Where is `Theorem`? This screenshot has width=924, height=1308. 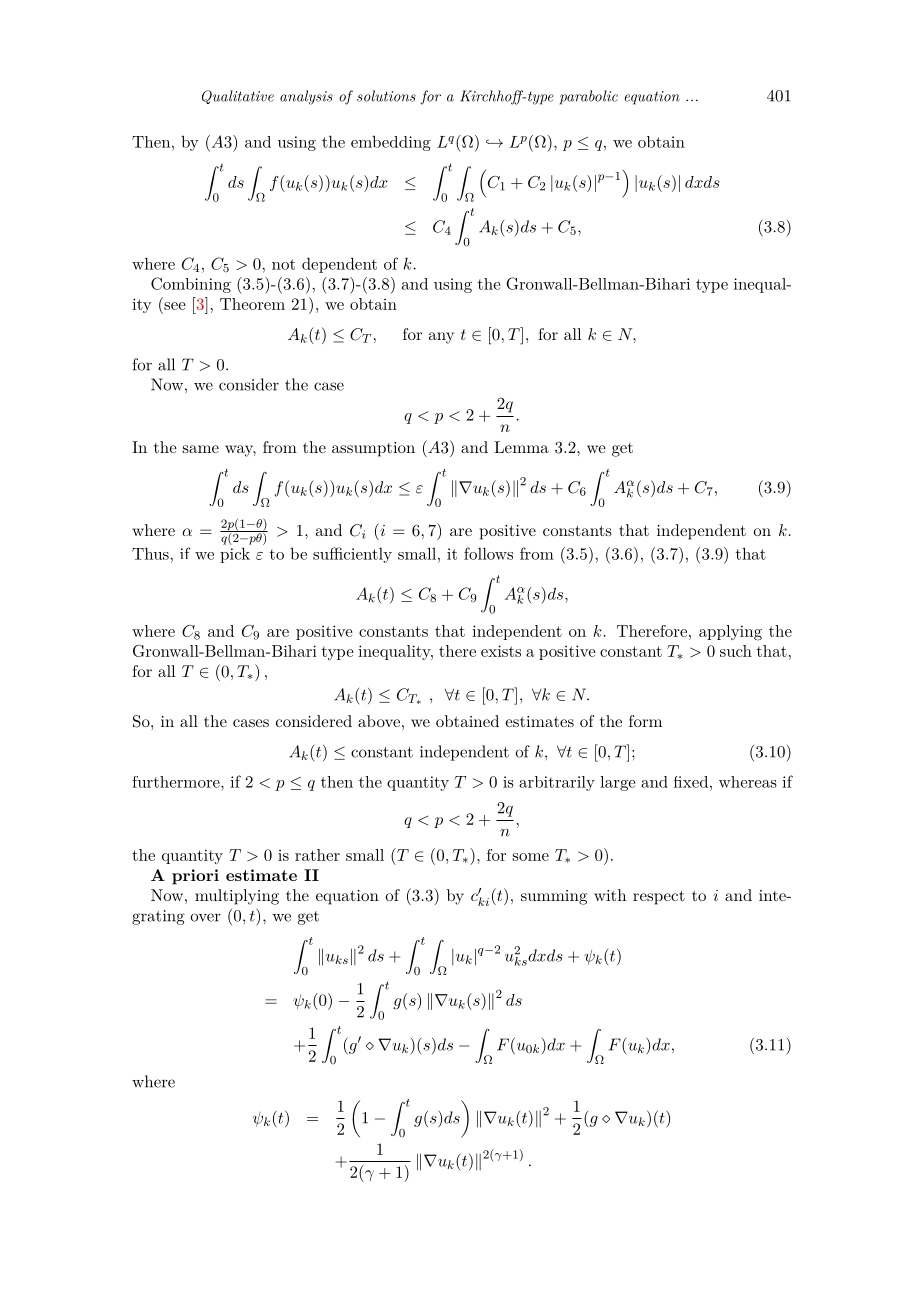
Theorem is located at coordinates (252, 304).
